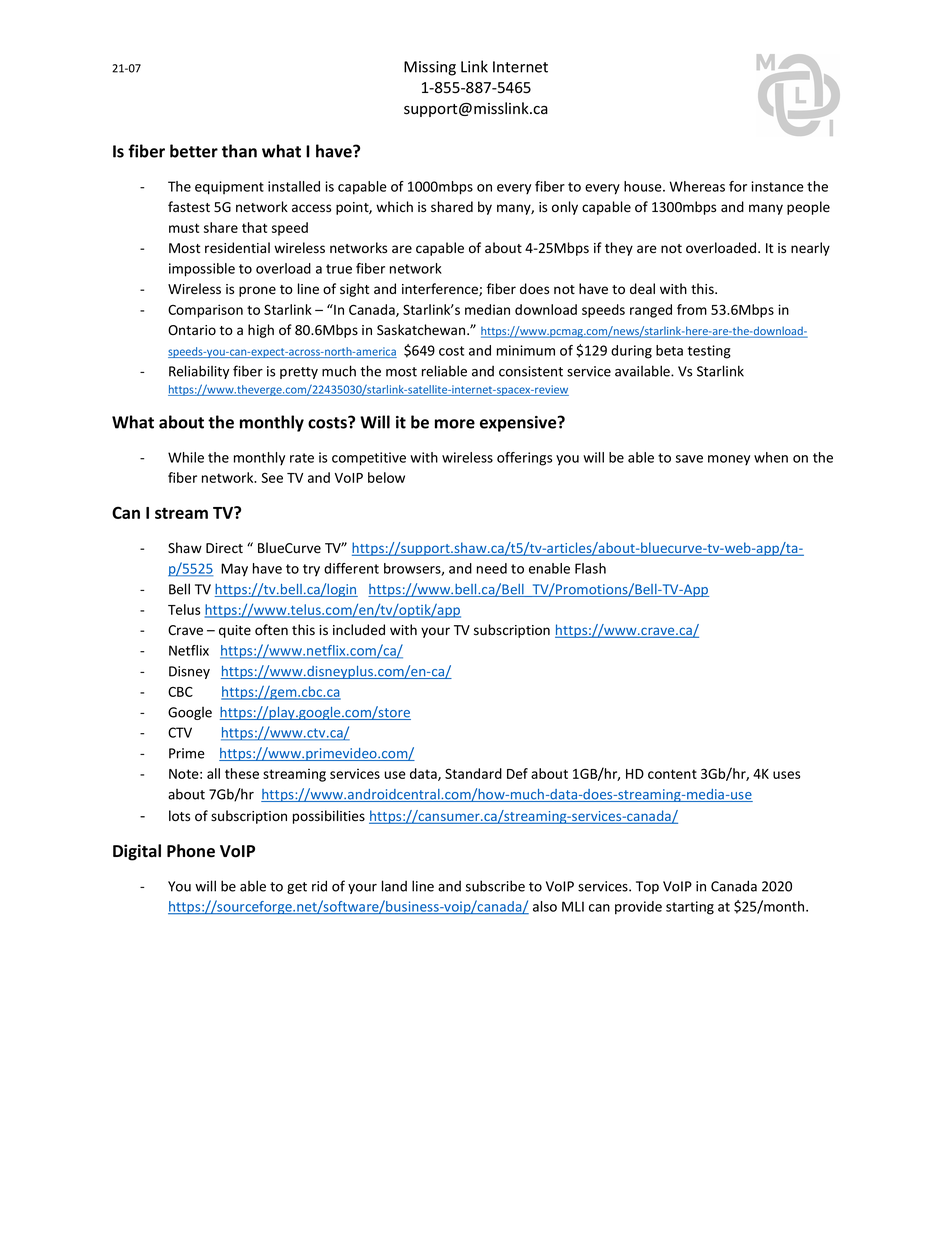 This document has height=1233, width=952. Describe the element at coordinates (272, 478) in the document. I see `See` at that location.
